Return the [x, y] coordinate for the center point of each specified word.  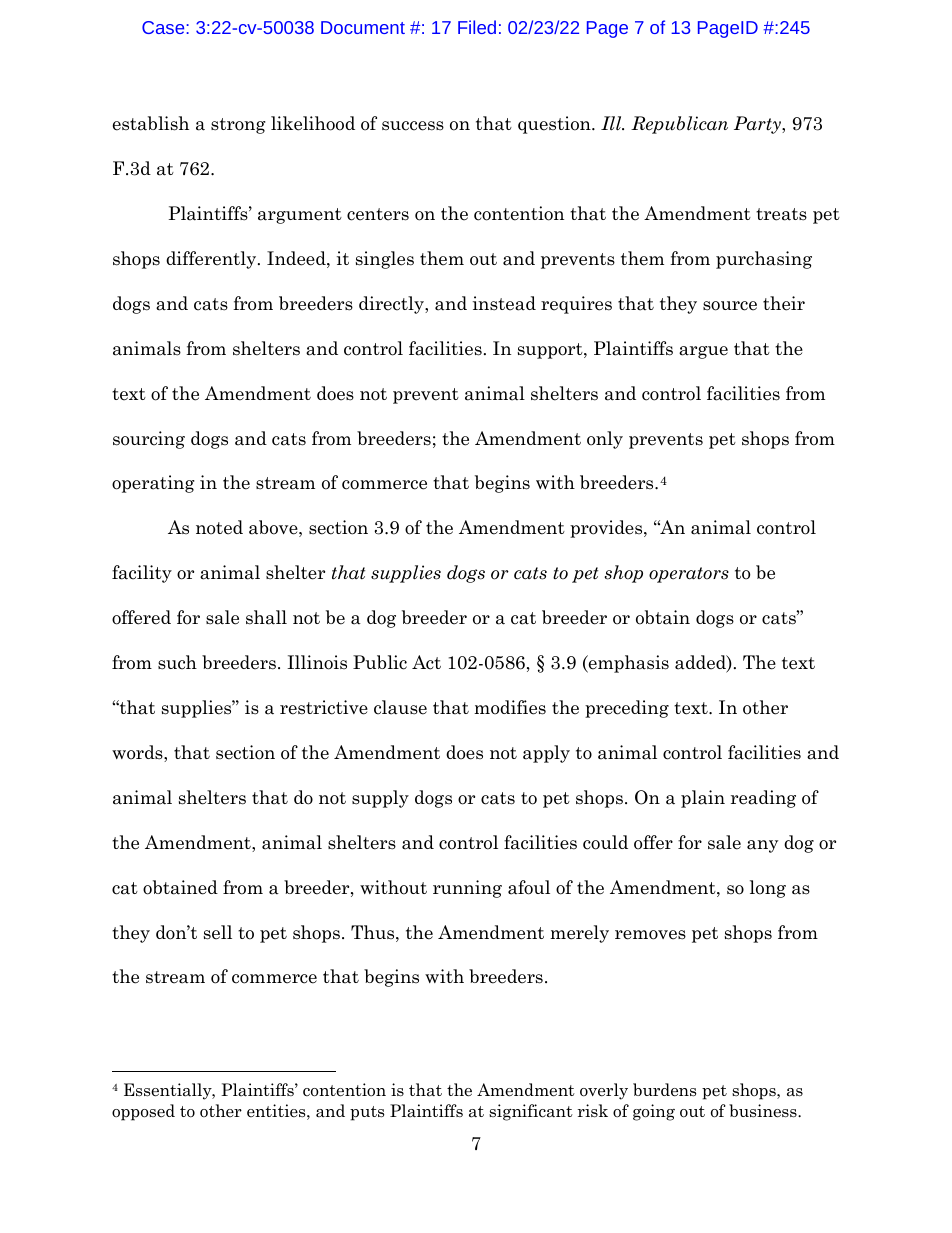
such [177, 662]
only [605, 440]
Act [426, 662]
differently [212, 260]
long [768, 889]
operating [153, 484]
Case [164, 27]
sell [218, 932]
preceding [627, 709]
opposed [143, 1112]
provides [607, 529]
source [730, 306]
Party [758, 125]
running [467, 889]
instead [504, 303]
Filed [477, 27]
